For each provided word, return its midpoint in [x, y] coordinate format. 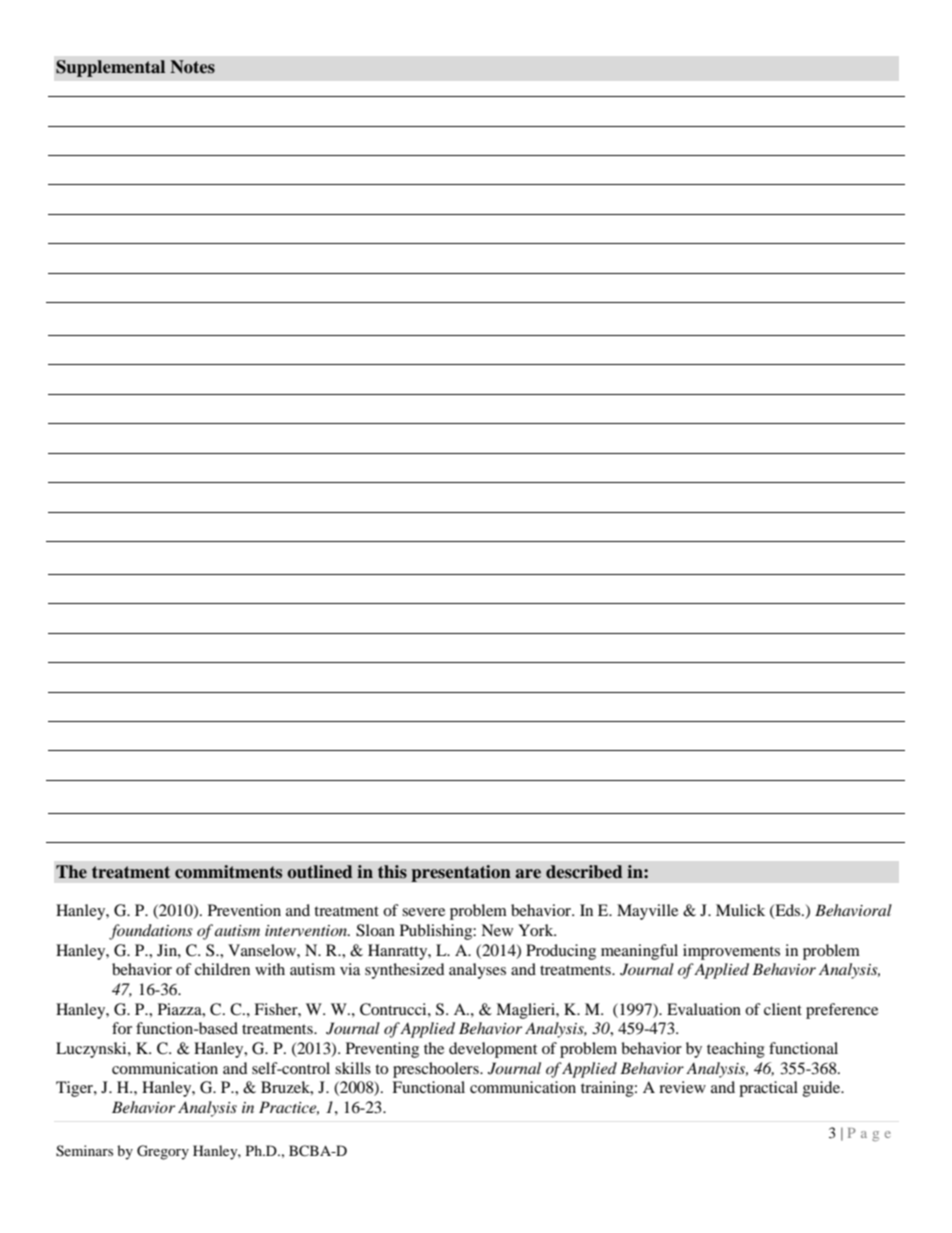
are [528, 874]
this [392, 872]
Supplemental [110, 68]
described [584, 872]
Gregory [163, 1152]
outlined [320, 872]
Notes [192, 67]
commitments [228, 872]
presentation [461, 873]
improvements [731, 952]
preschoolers [437, 1070]
